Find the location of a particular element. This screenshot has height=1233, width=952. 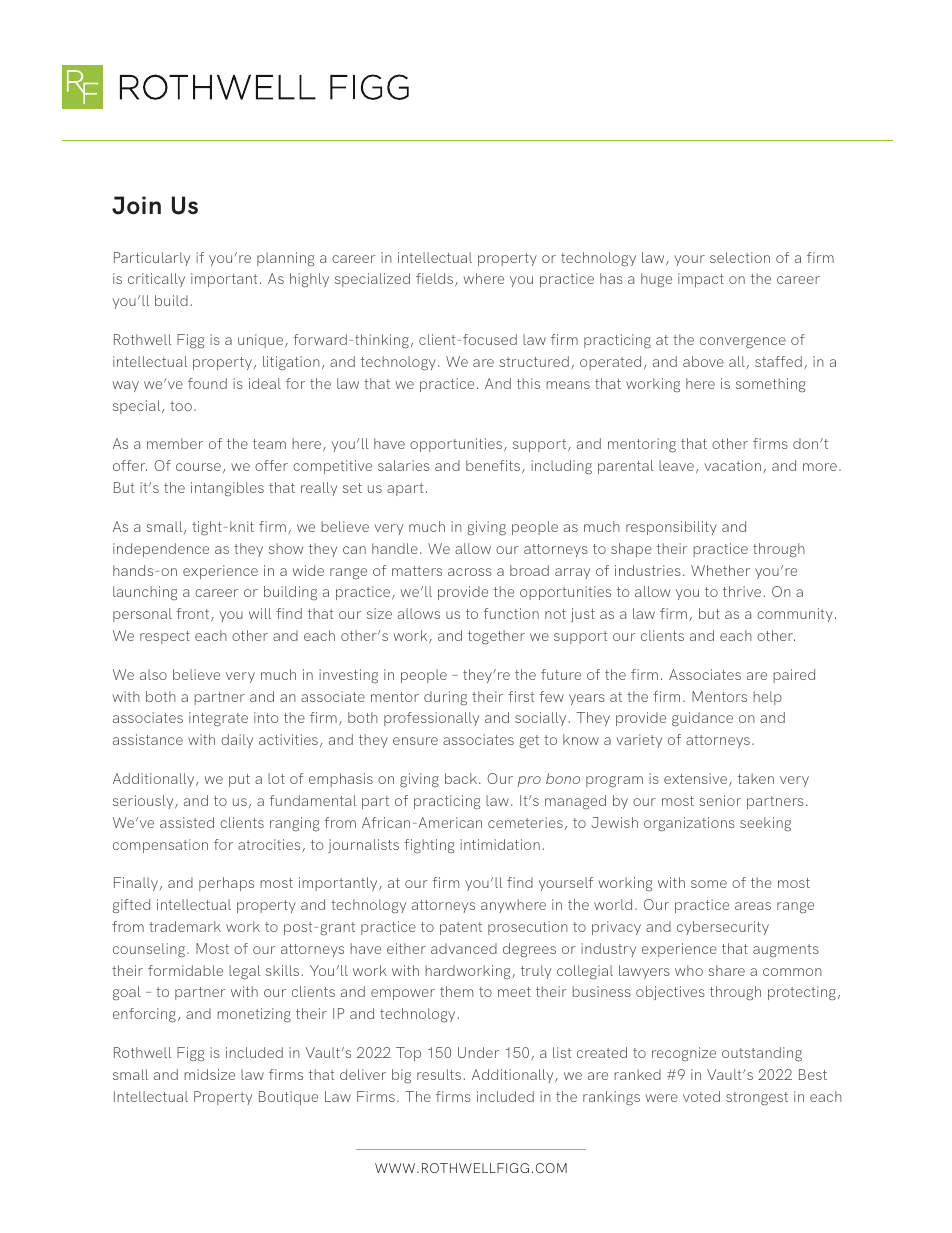

Join is located at coordinates (136, 205).
